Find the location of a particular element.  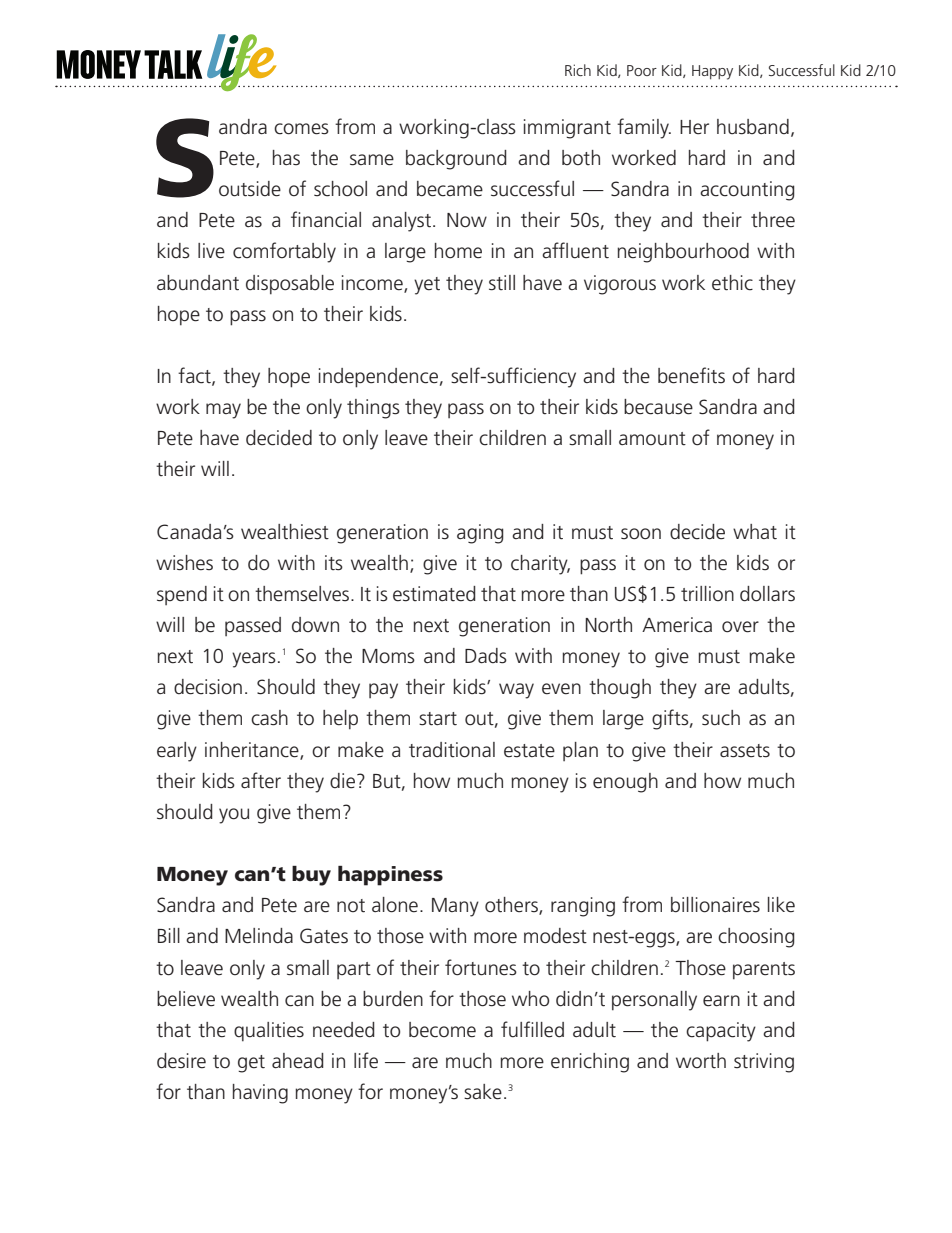

worth is located at coordinates (701, 1060).
